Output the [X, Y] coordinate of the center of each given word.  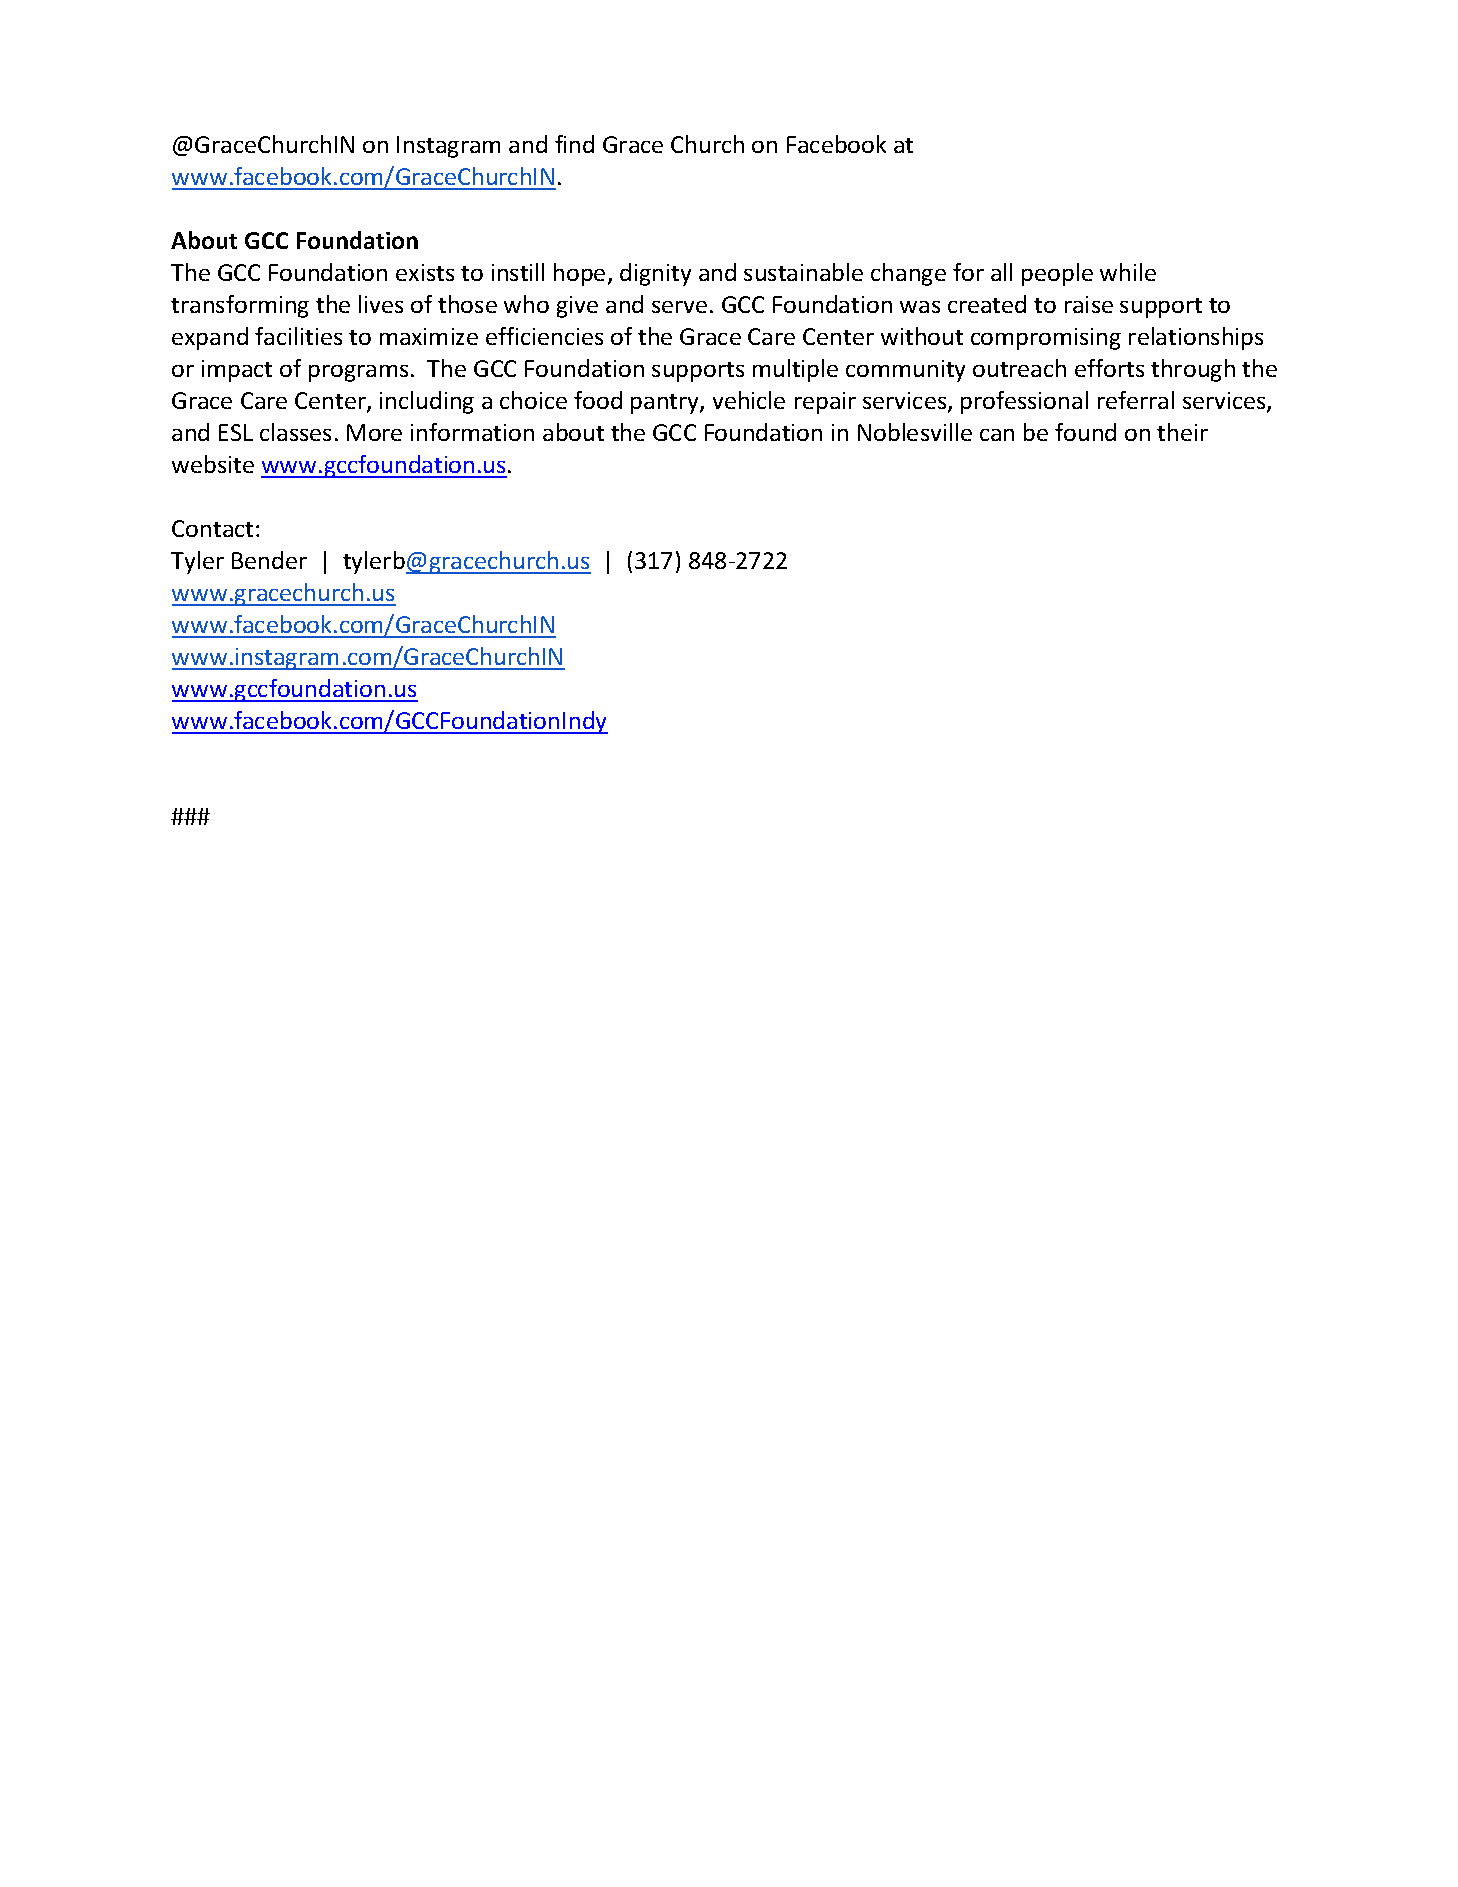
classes [295, 432]
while [1128, 272]
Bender [269, 560]
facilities [298, 336]
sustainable [803, 272]
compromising [1046, 339]
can [997, 435]
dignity [655, 274]
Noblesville [915, 432]
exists [425, 272]
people [1057, 274]
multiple [795, 370]
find [574, 144]
